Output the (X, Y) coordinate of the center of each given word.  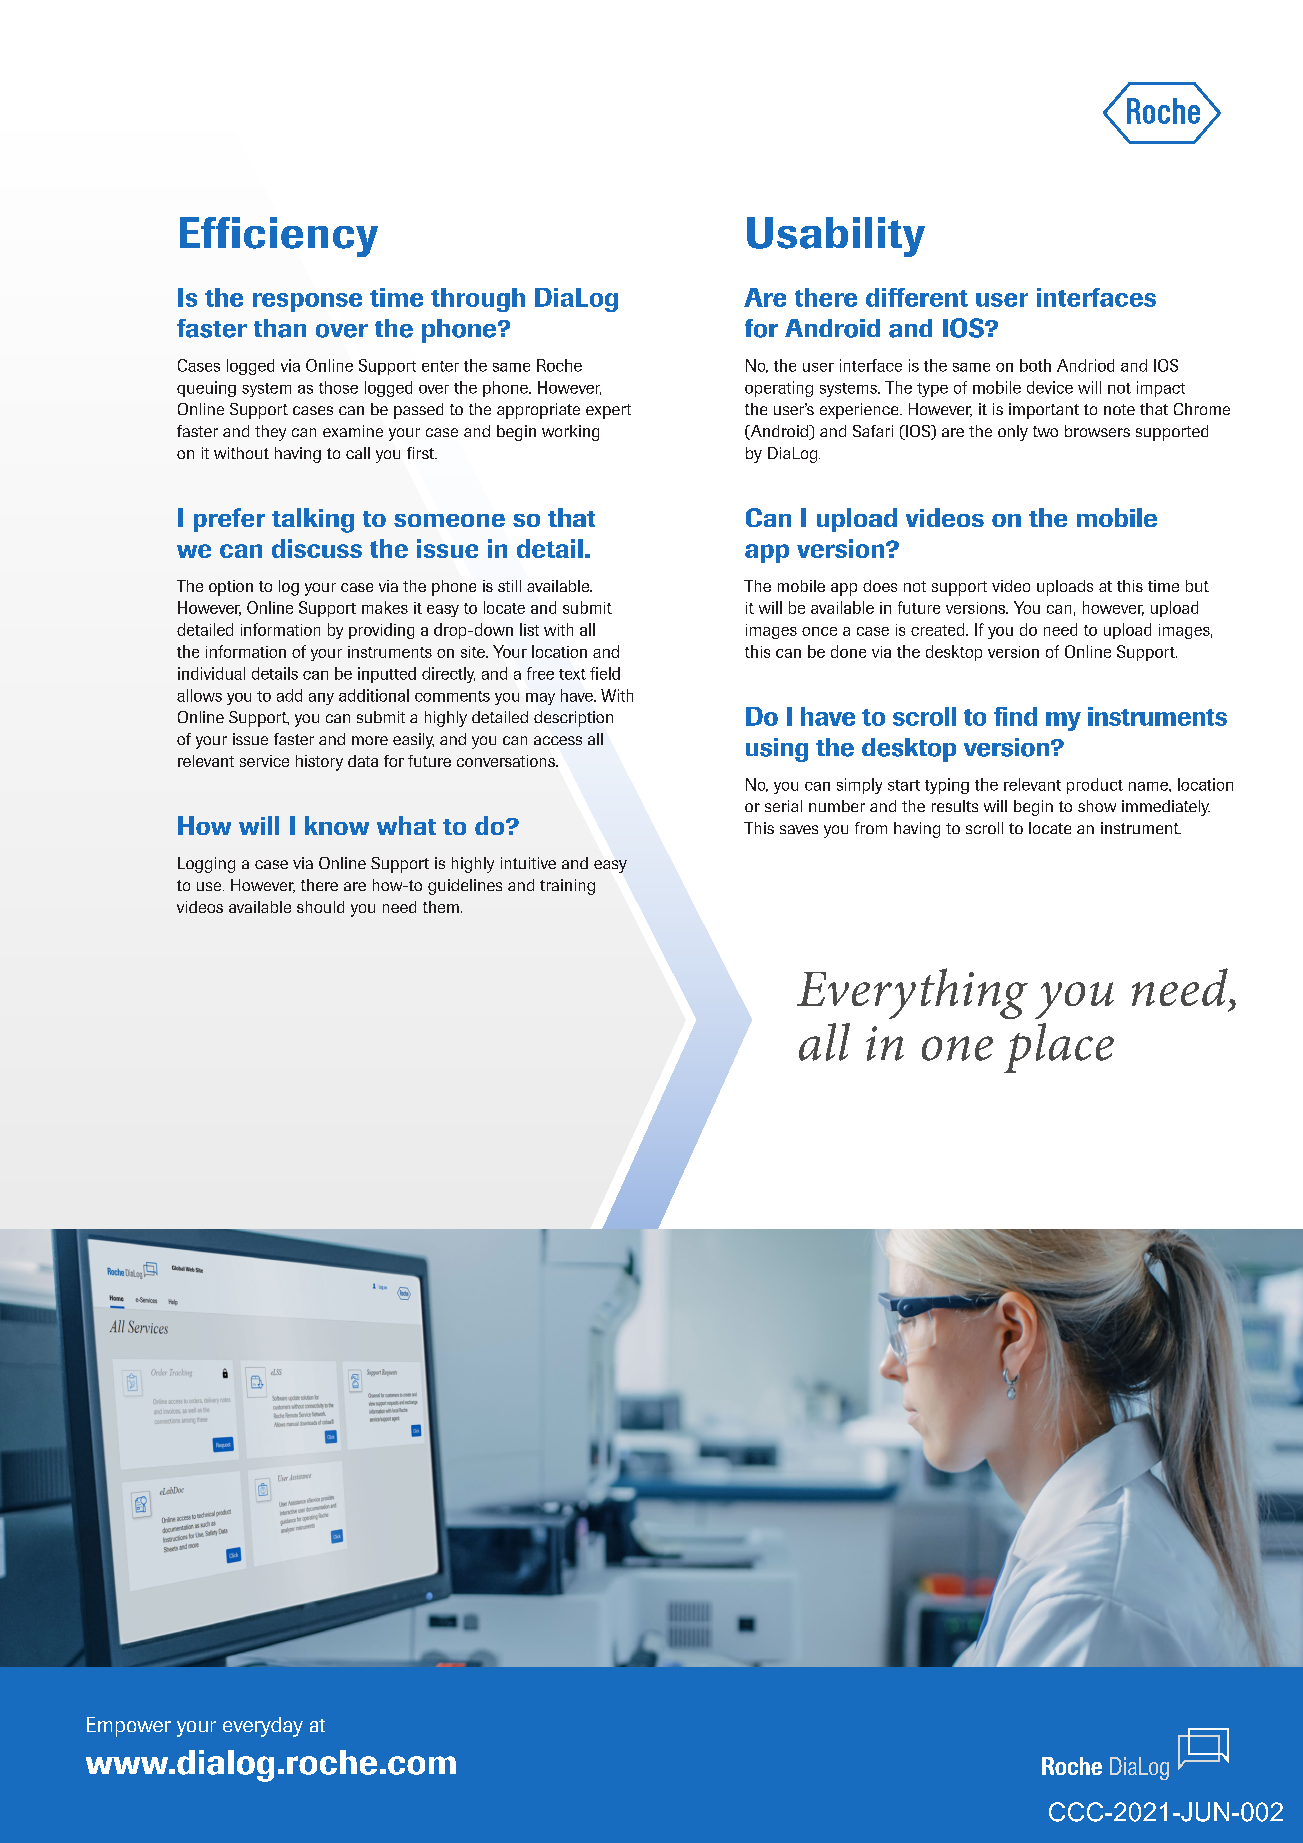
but (1197, 586)
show (1097, 806)
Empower (129, 1727)
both (1035, 365)
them (441, 907)
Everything (912, 993)
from (871, 828)
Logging (206, 865)
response (307, 302)
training (567, 887)
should (320, 907)
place (1059, 1048)
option (231, 588)
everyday (263, 1727)
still (509, 586)
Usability (836, 237)
